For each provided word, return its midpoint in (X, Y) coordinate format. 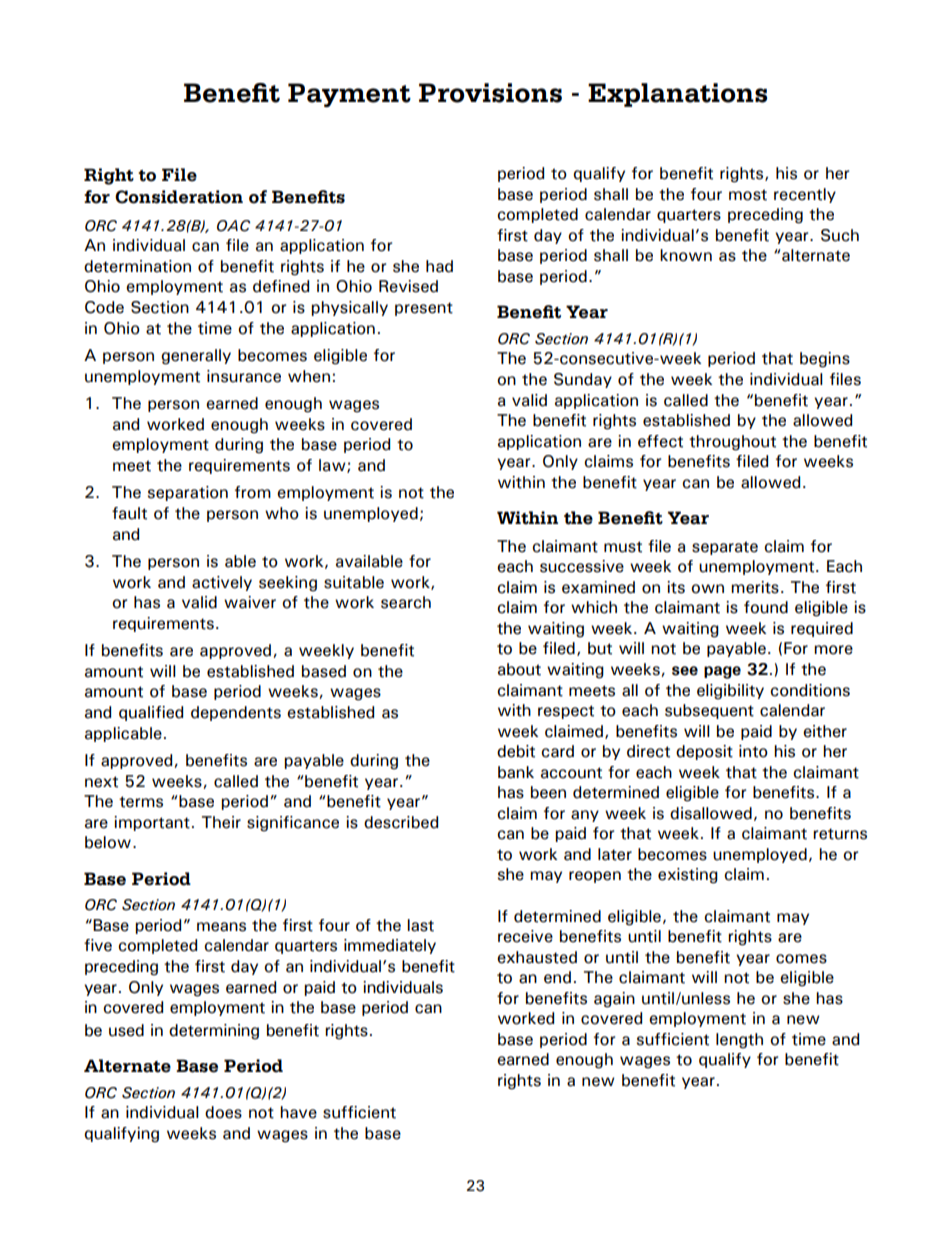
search (406, 602)
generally (196, 357)
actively (222, 583)
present (424, 309)
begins (825, 360)
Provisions (490, 93)
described (401, 822)
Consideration (179, 197)
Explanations (677, 95)
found (766, 607)
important (152, 823)
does (223, 1112)
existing (688, 876)
